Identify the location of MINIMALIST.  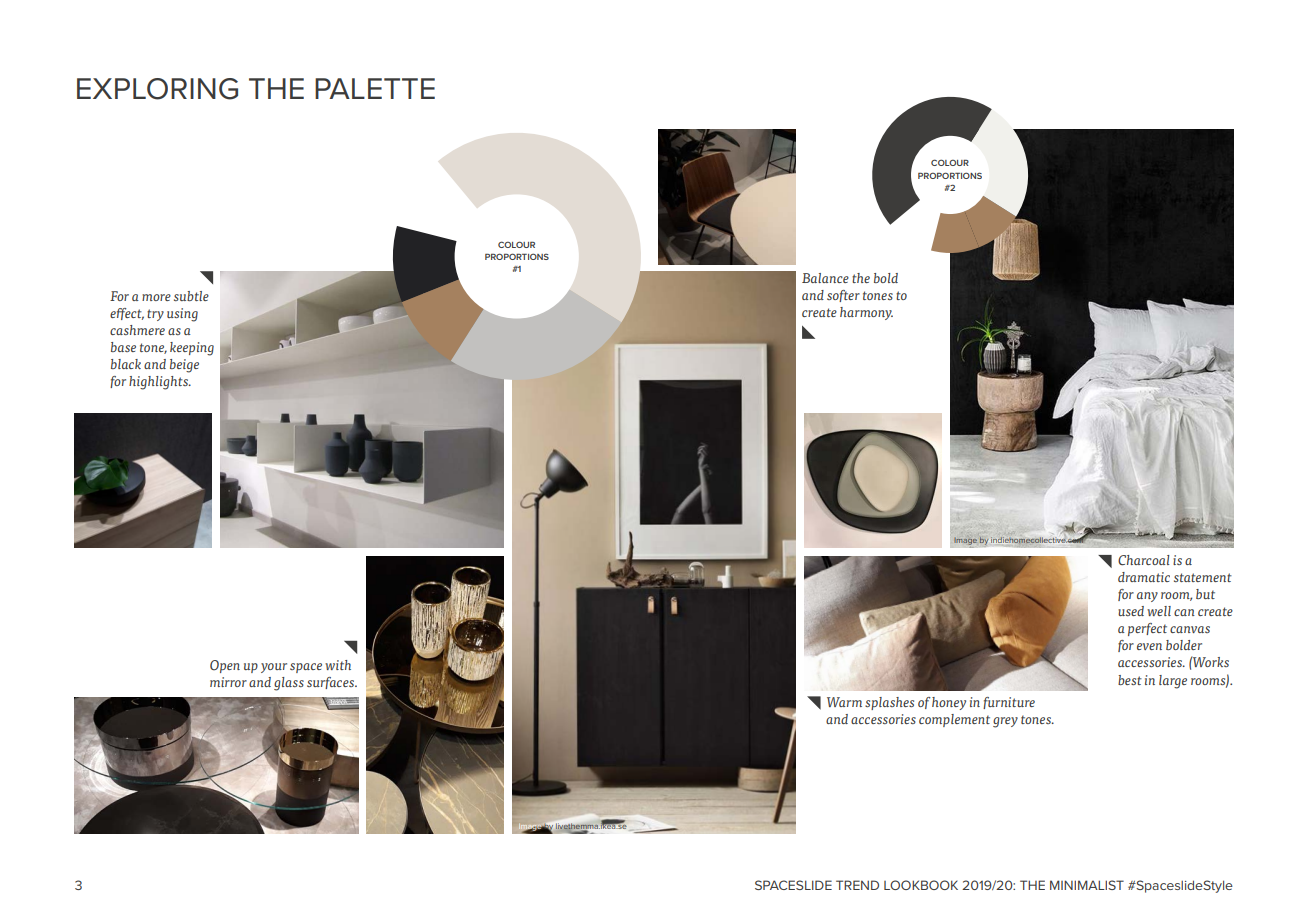
(1087, 885).
